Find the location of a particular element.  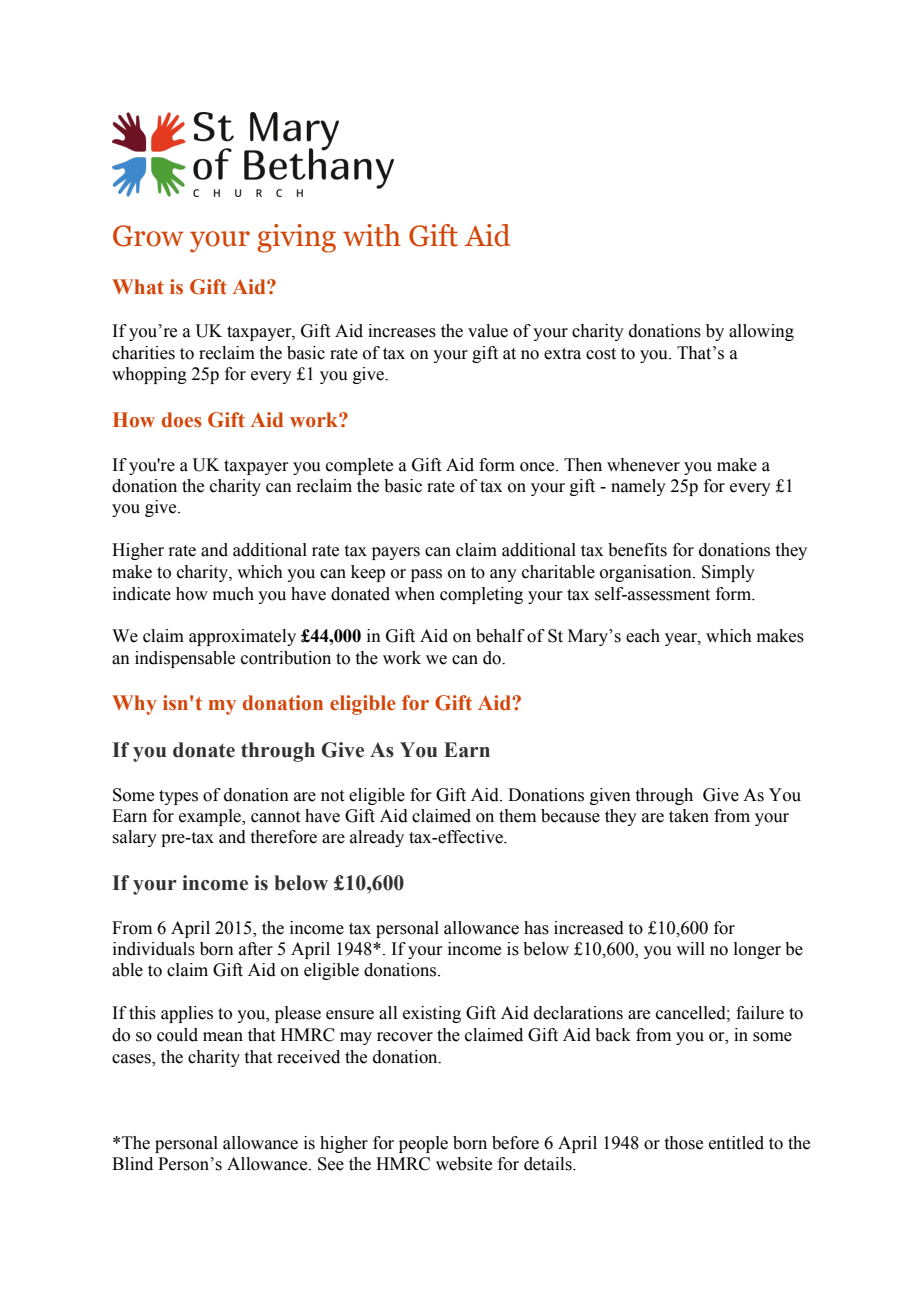

Why is located at coordinates (134, 705).
